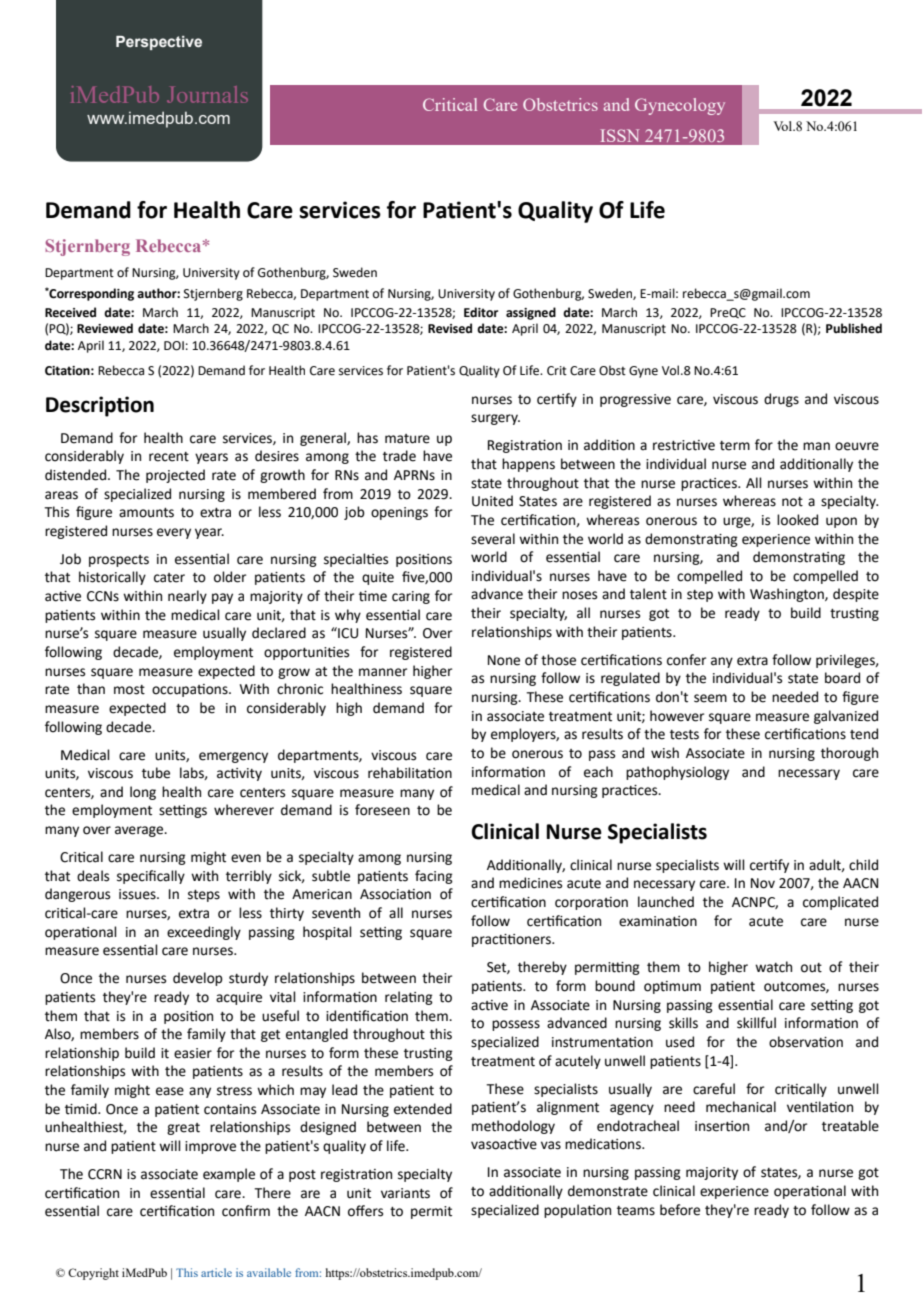 This screenshot has height=1308, width=924. What do you see at coordinates (735, 446) in the screenshot?
I see `term` at bounding box center [735, 446].
